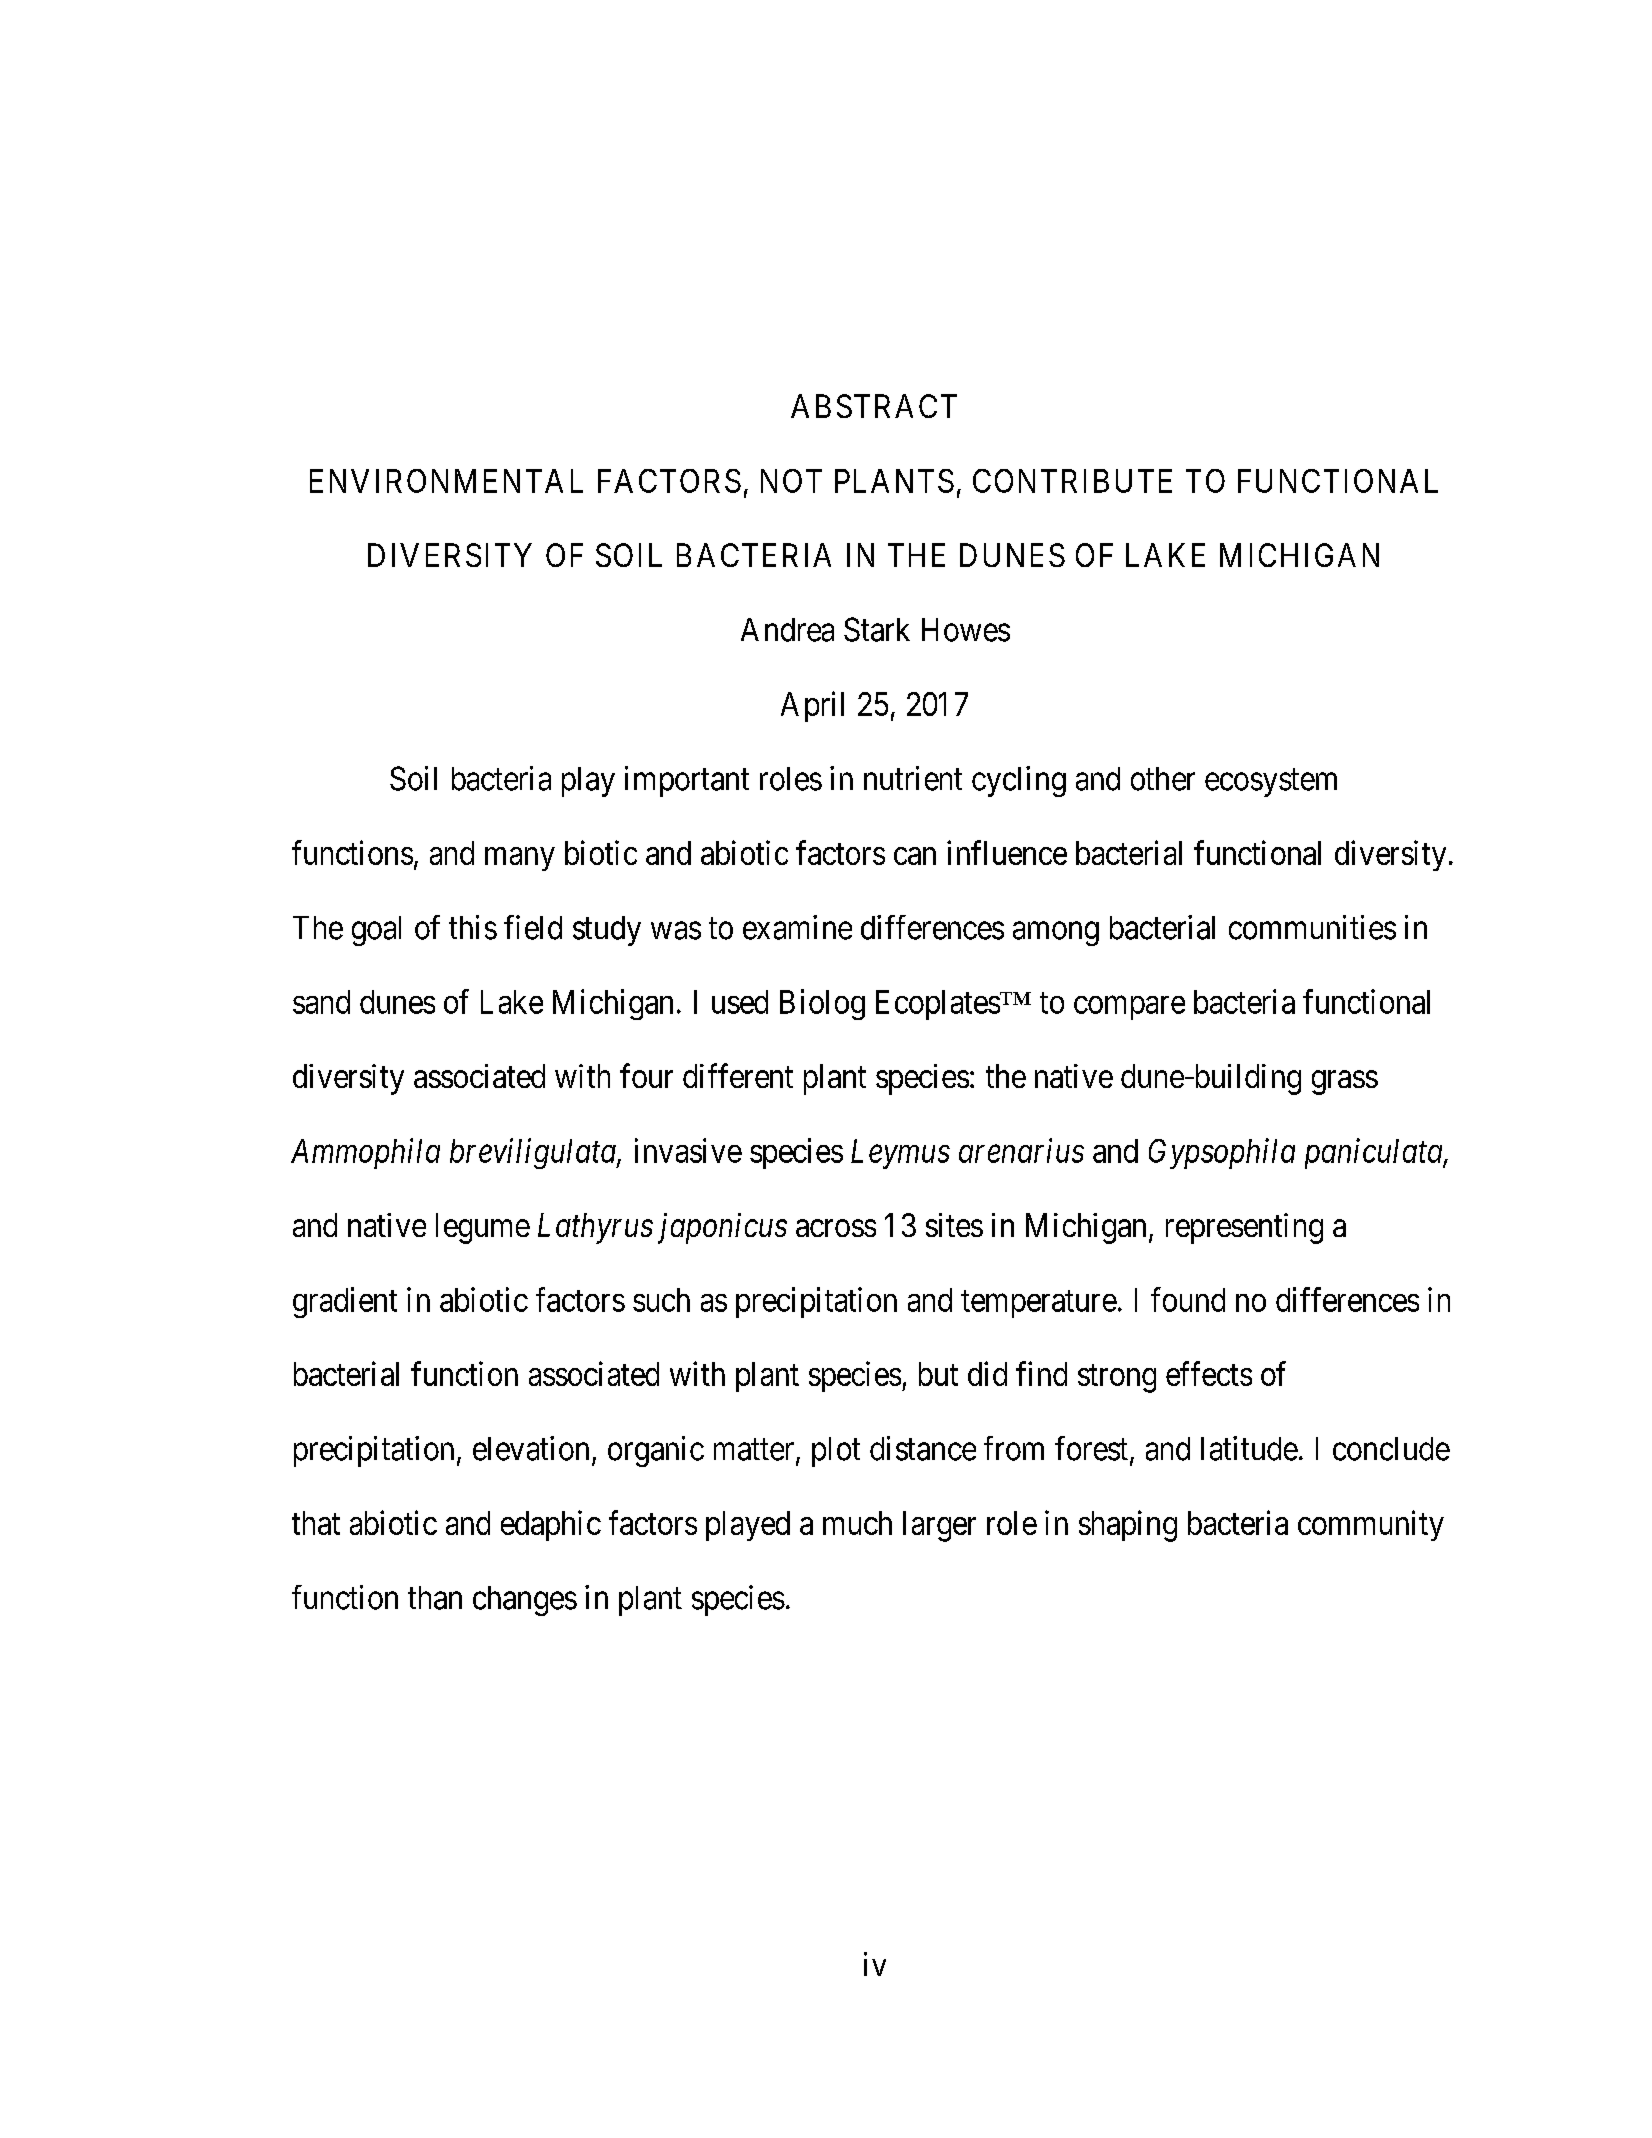 This document has height=2138, width=1652. I want to click on across, so click(836, 1228).
